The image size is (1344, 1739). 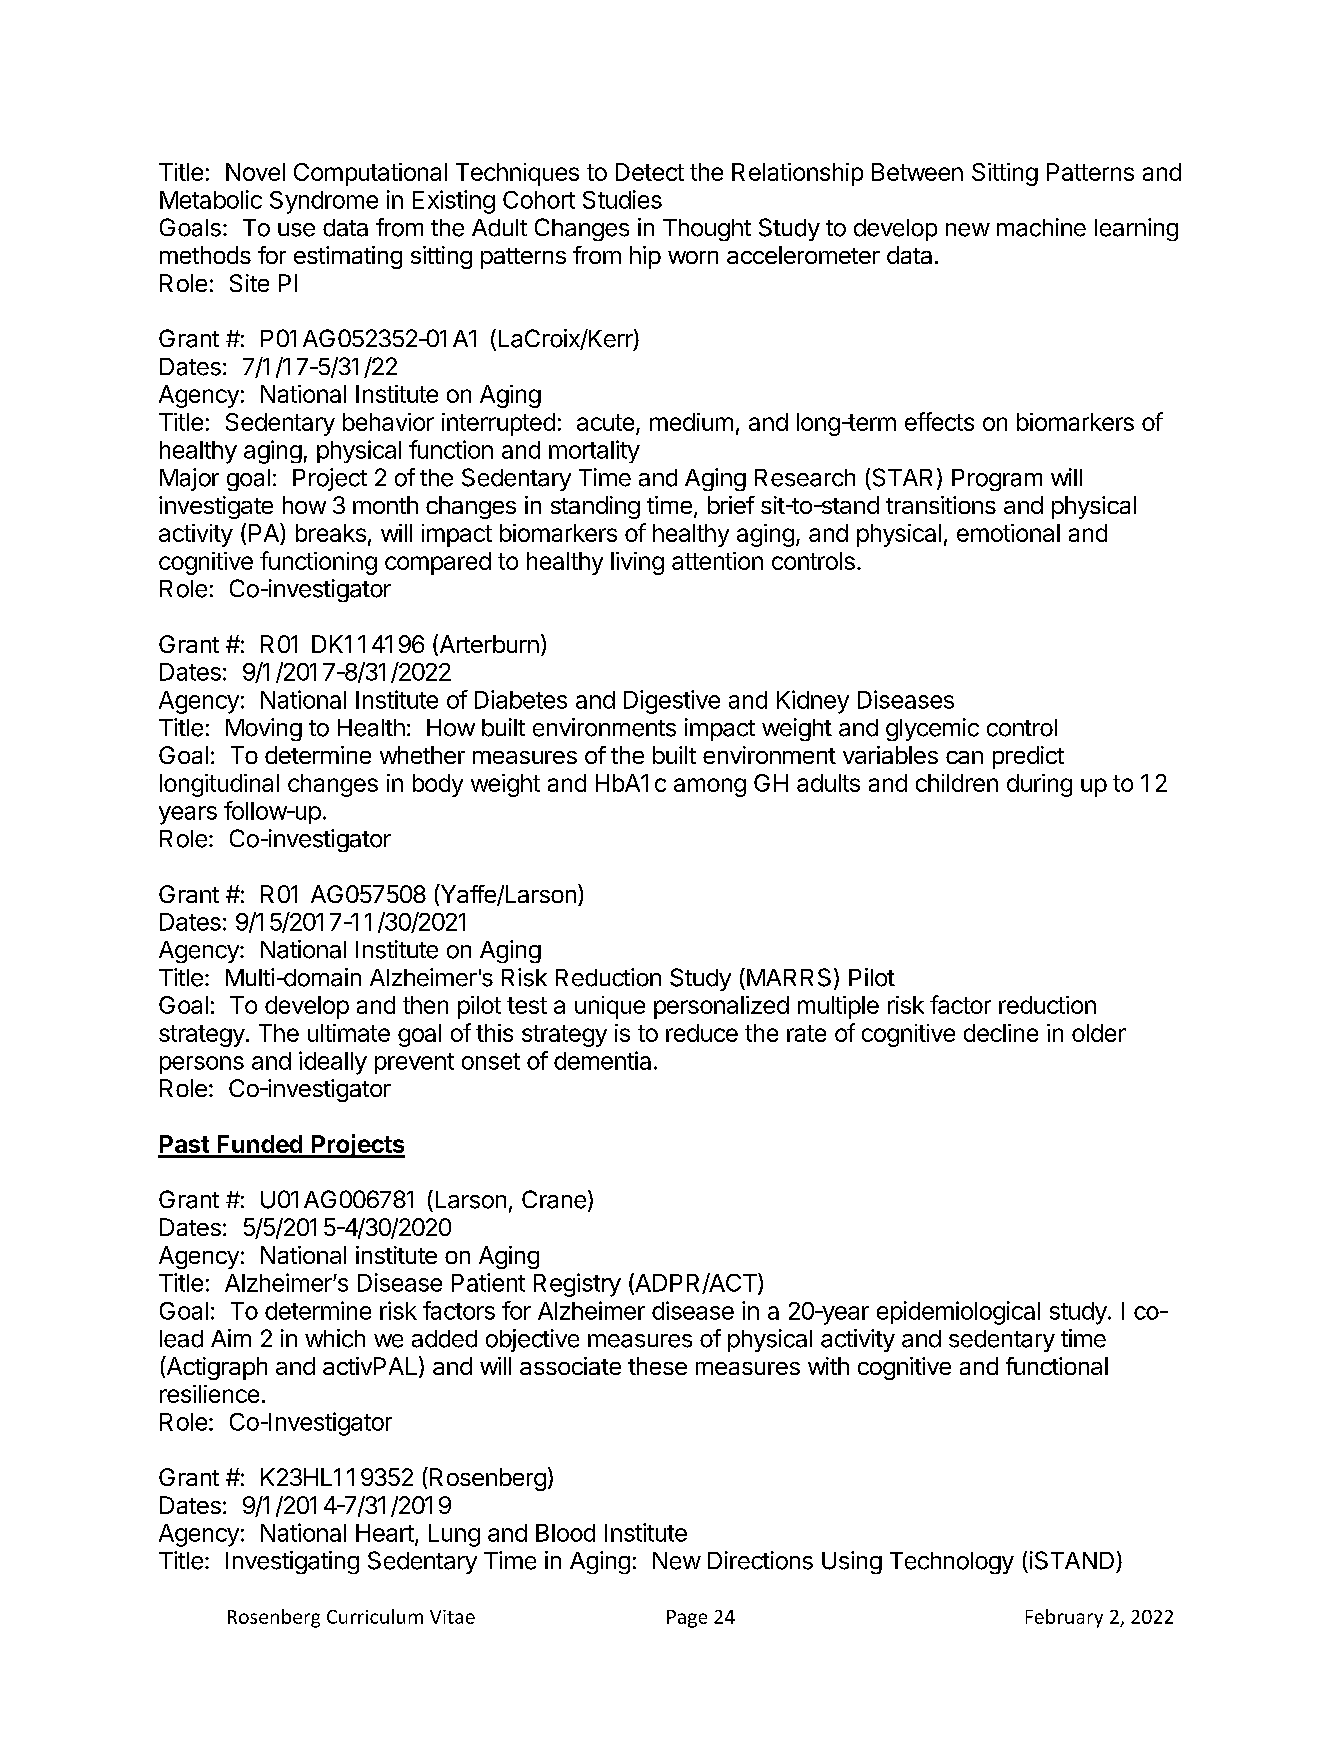 What do you see at coordinates (264, 729) in the page?
I see `Moving` at bounding box center [264, 729].
